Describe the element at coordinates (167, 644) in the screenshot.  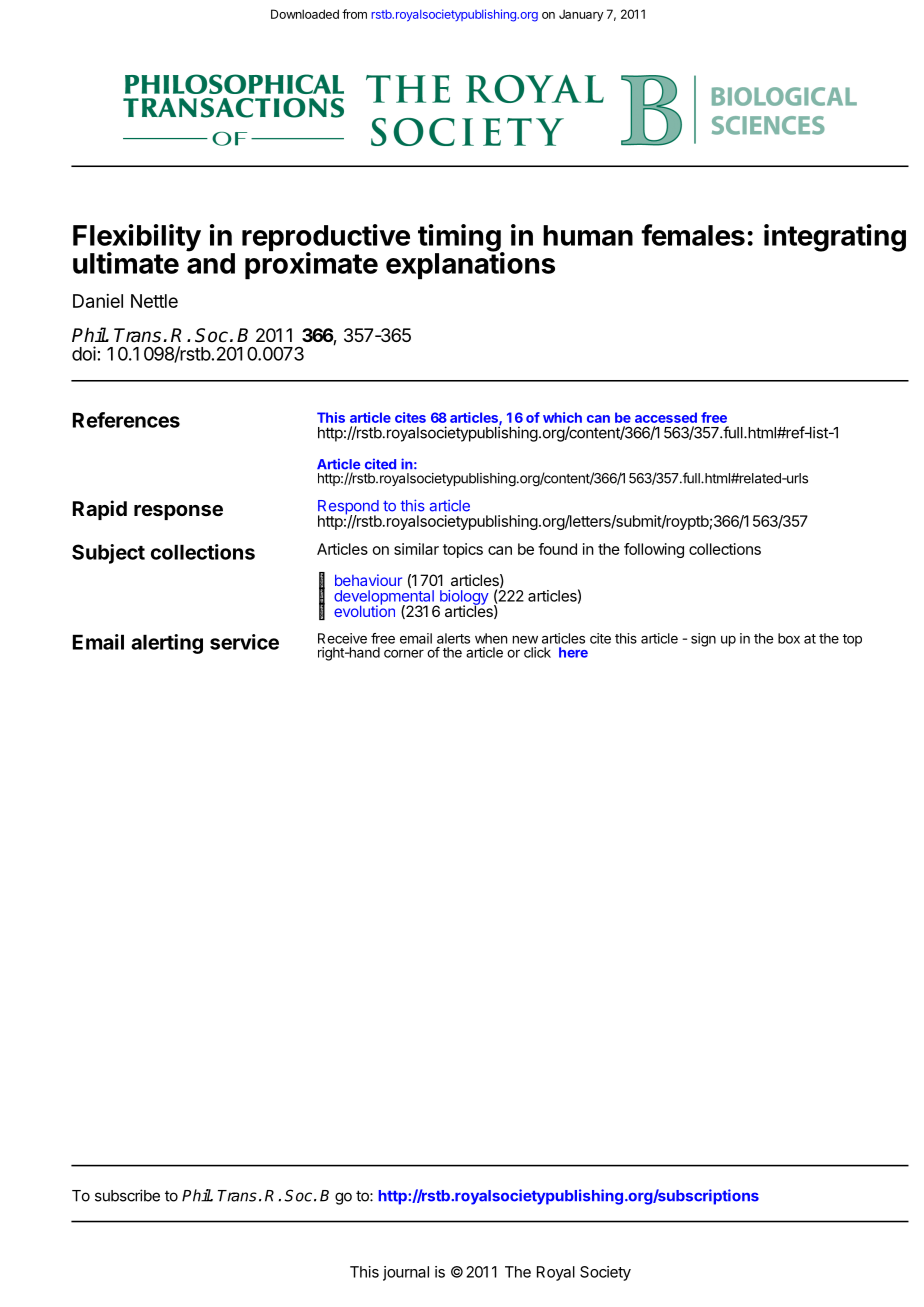
I see `alerting` at that location.
